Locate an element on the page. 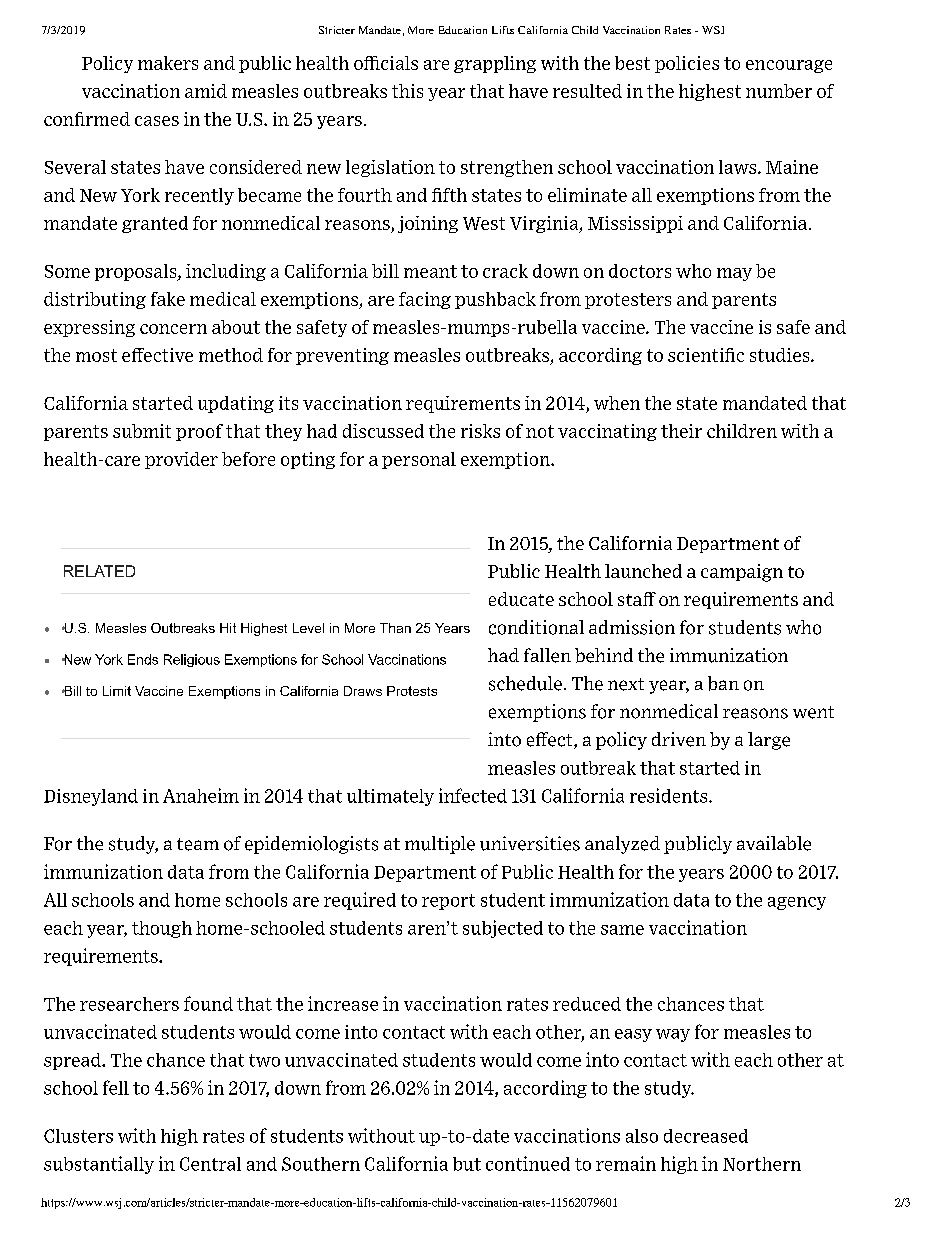 This page has height=1233, width=952. multiple is located at coordinates (440, 845).
